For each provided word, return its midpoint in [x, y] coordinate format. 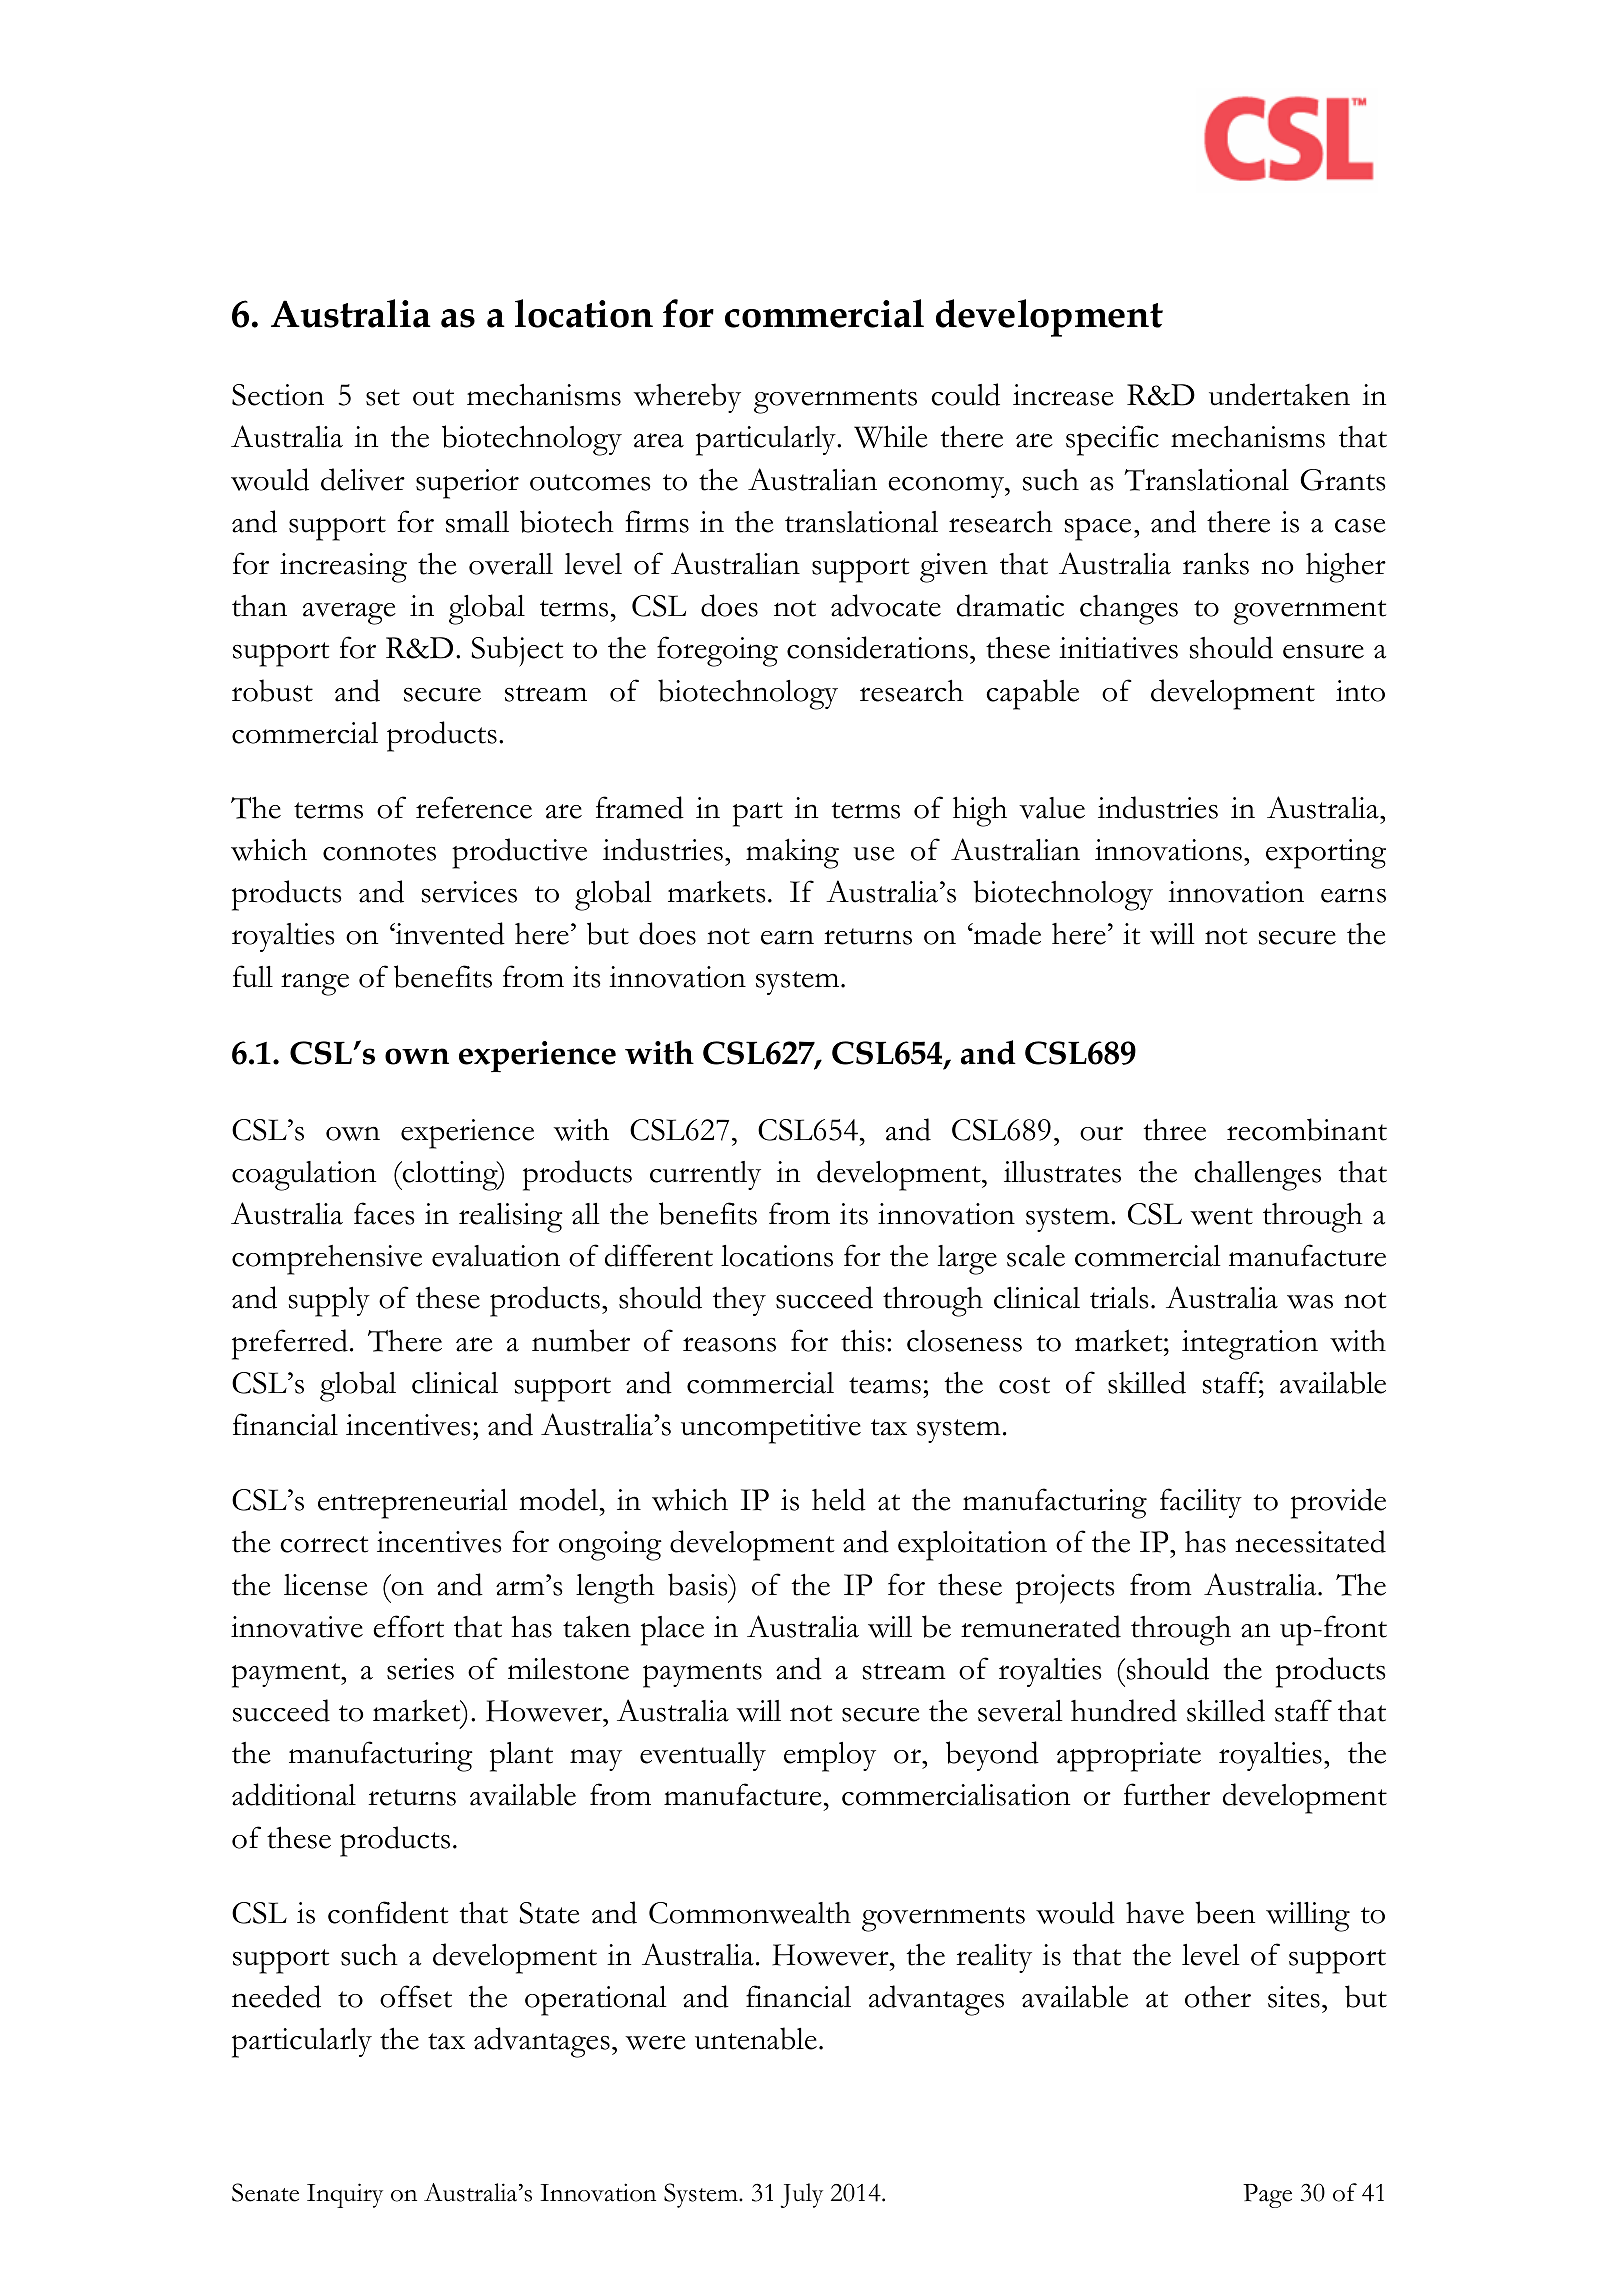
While [891, 436]
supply [329, 1302]
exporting [1326, 854]
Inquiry [345, 2195]
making [792, 853]
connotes [379, 852]
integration [1250, 1345]
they [739, 1301]
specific [1112, 440]
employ [830, 1757]
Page [1267, 2196]
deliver [363, 479]
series [420, 1669]
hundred [1124, 1710]
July [801, 2195]
